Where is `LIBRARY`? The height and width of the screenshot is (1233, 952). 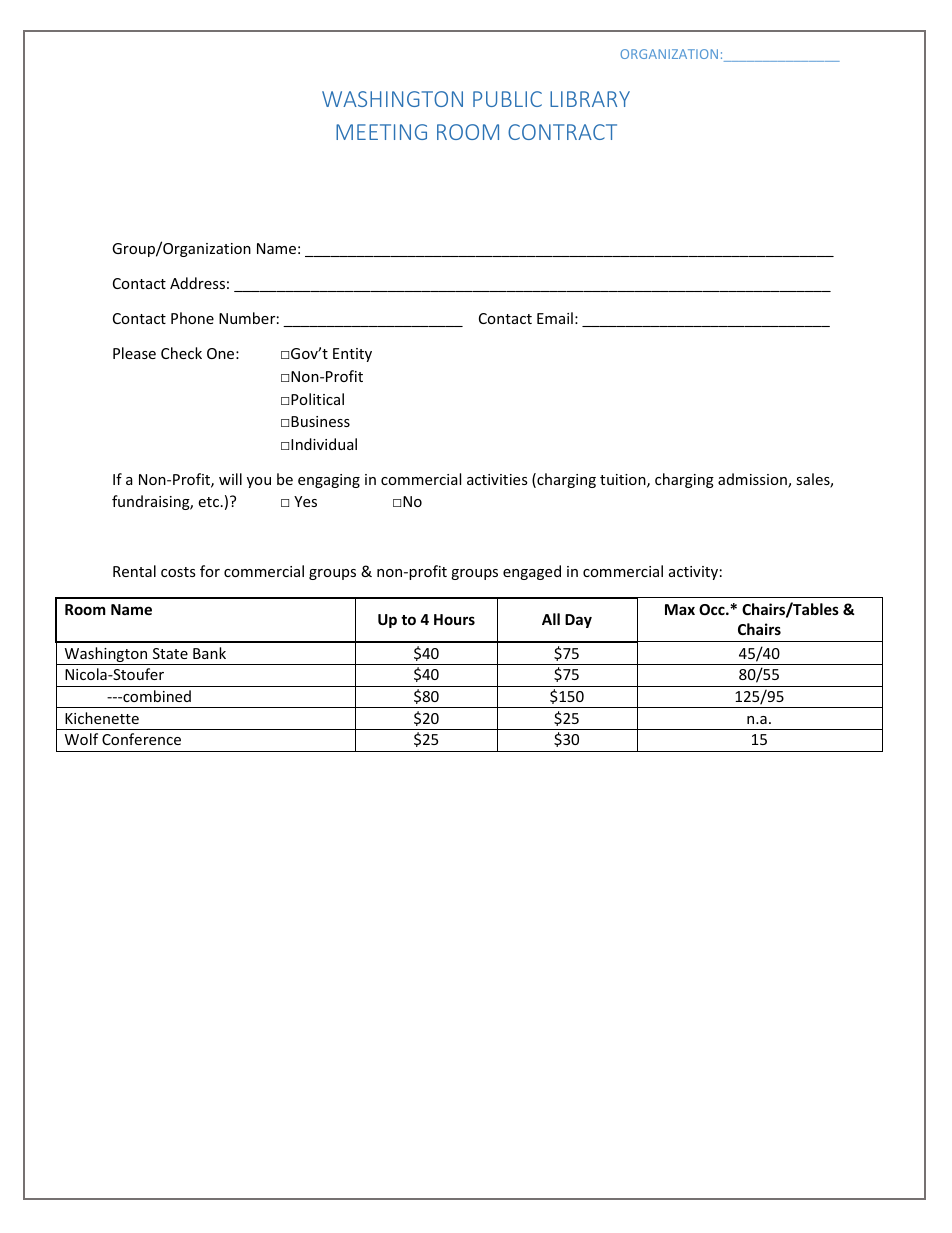 LIBRARY is located at coordinates (590, 99).
